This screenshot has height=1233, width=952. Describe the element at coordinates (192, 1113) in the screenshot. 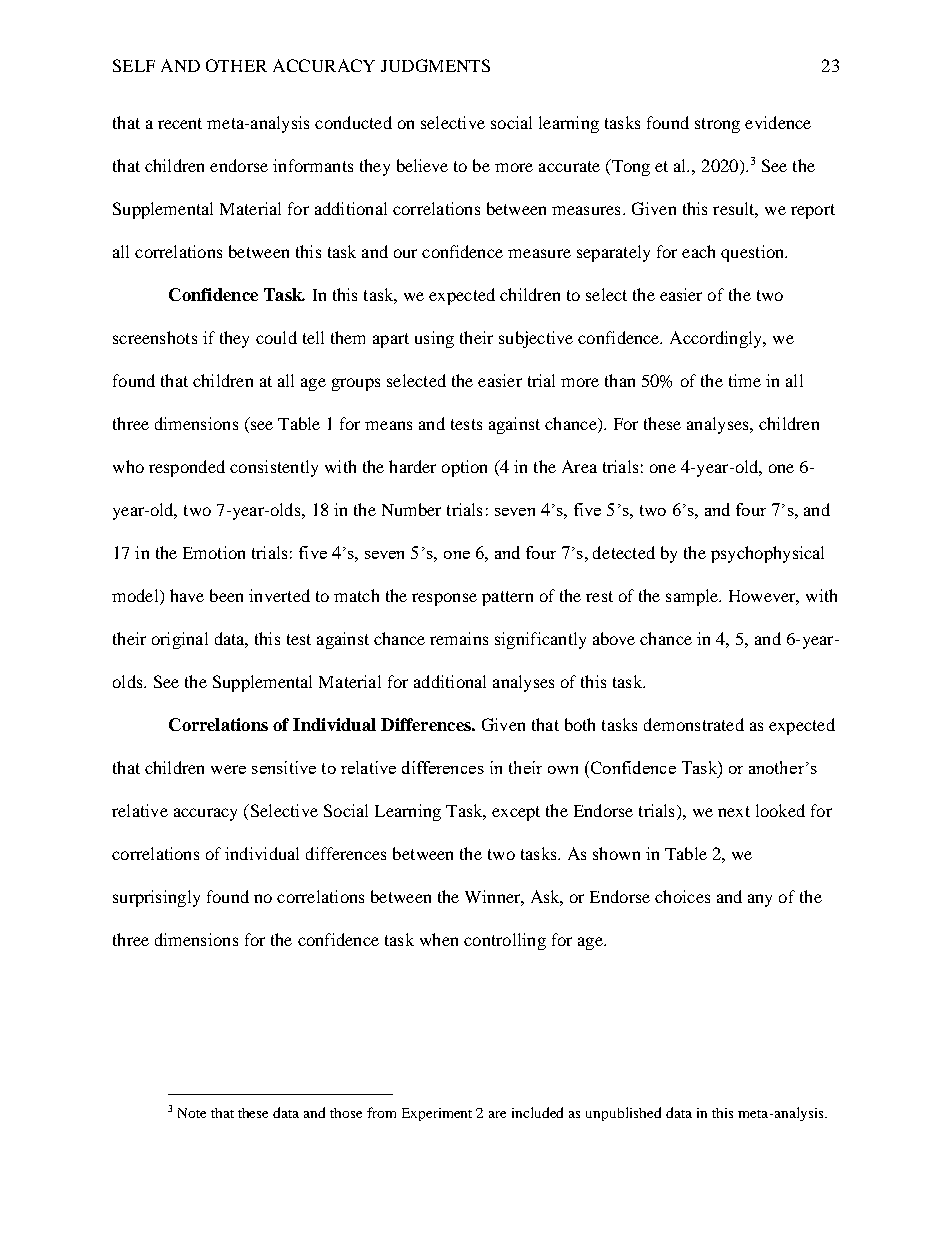

I see `Note` at that location.
